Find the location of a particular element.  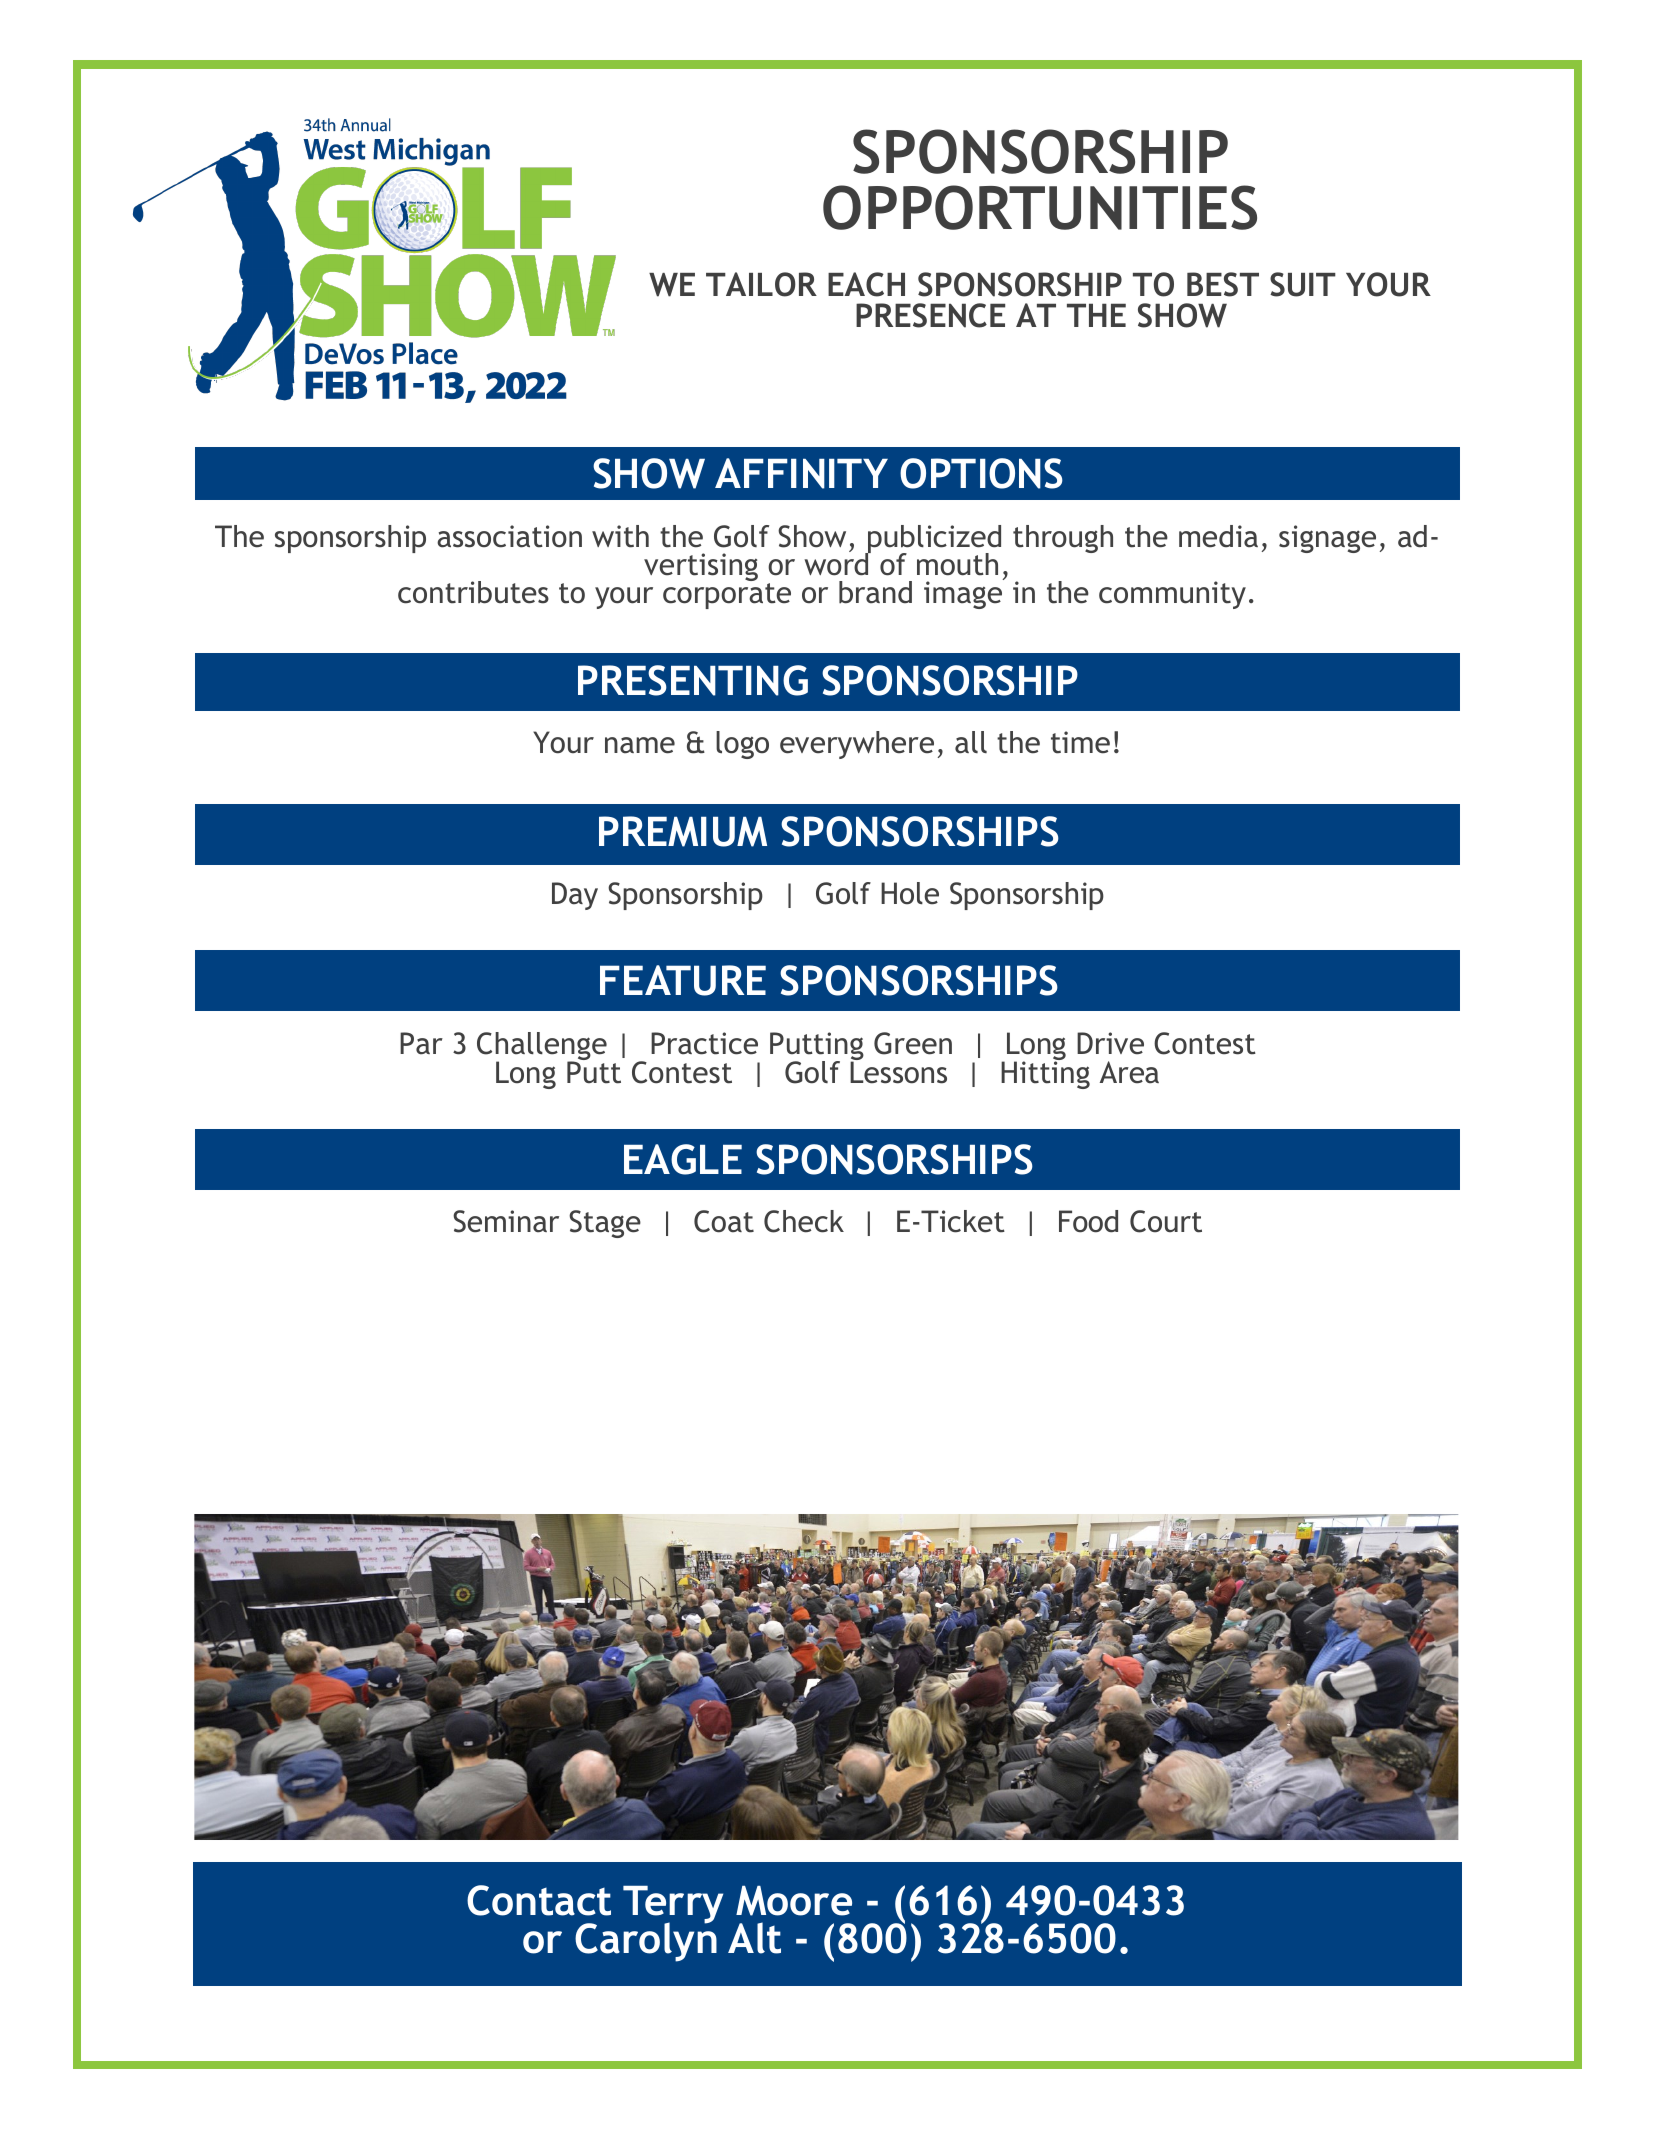

Court is located at coordinates (1166, 1221).
